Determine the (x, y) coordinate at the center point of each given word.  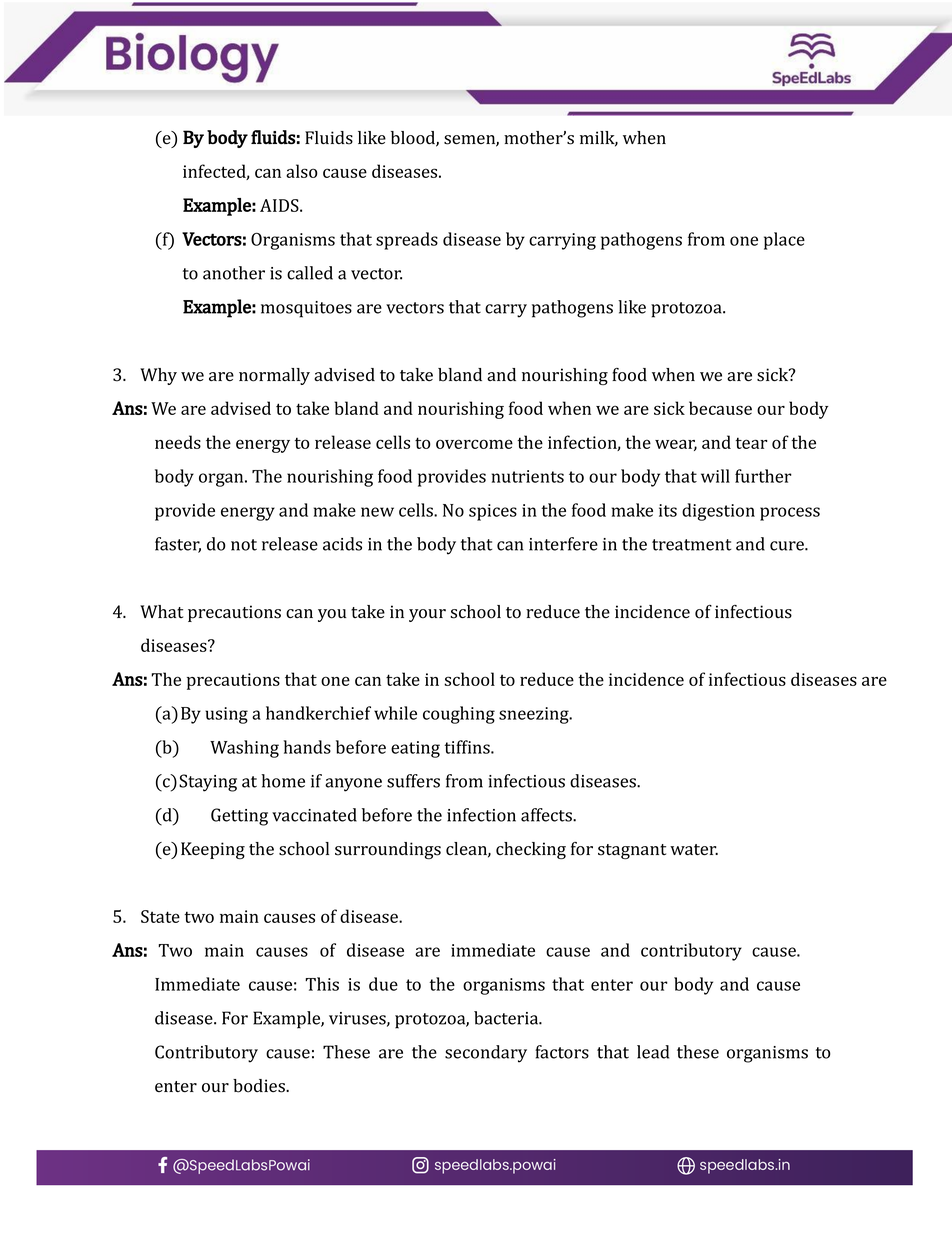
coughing (459, 715)
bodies (260, 1086)
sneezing (535, 715)
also (302, 171)
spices (493, 512)
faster (178, 545)
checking (531, 850)
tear (751, 443)
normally (274, 376)
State (160, 916)
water (694, 850)
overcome (474, 444)
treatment (691, 545)
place (784, 241)
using (226, 715)
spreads (407, 241)
